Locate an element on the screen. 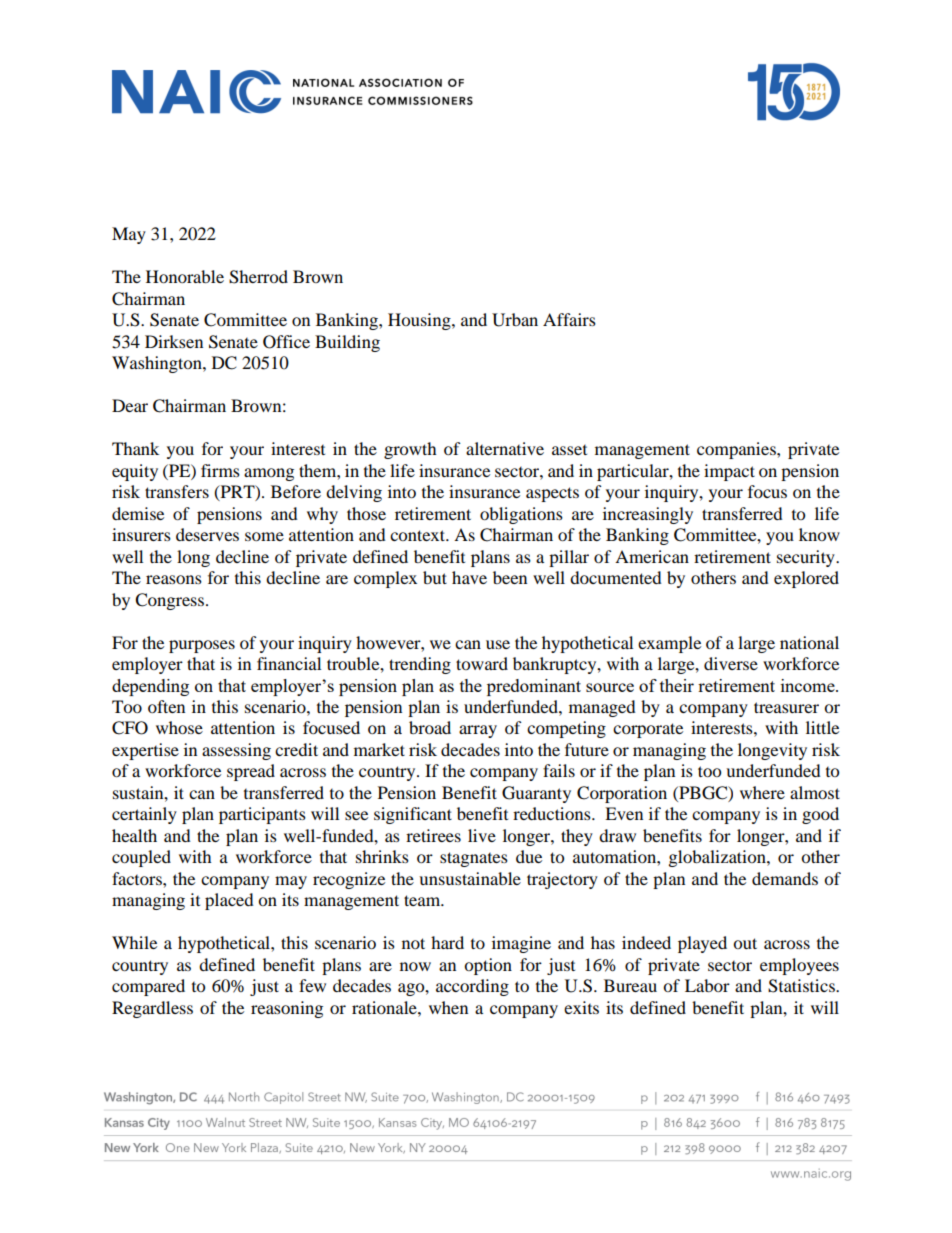 The image size is (952, 1233). impact is located at coordinates (729, 472).
